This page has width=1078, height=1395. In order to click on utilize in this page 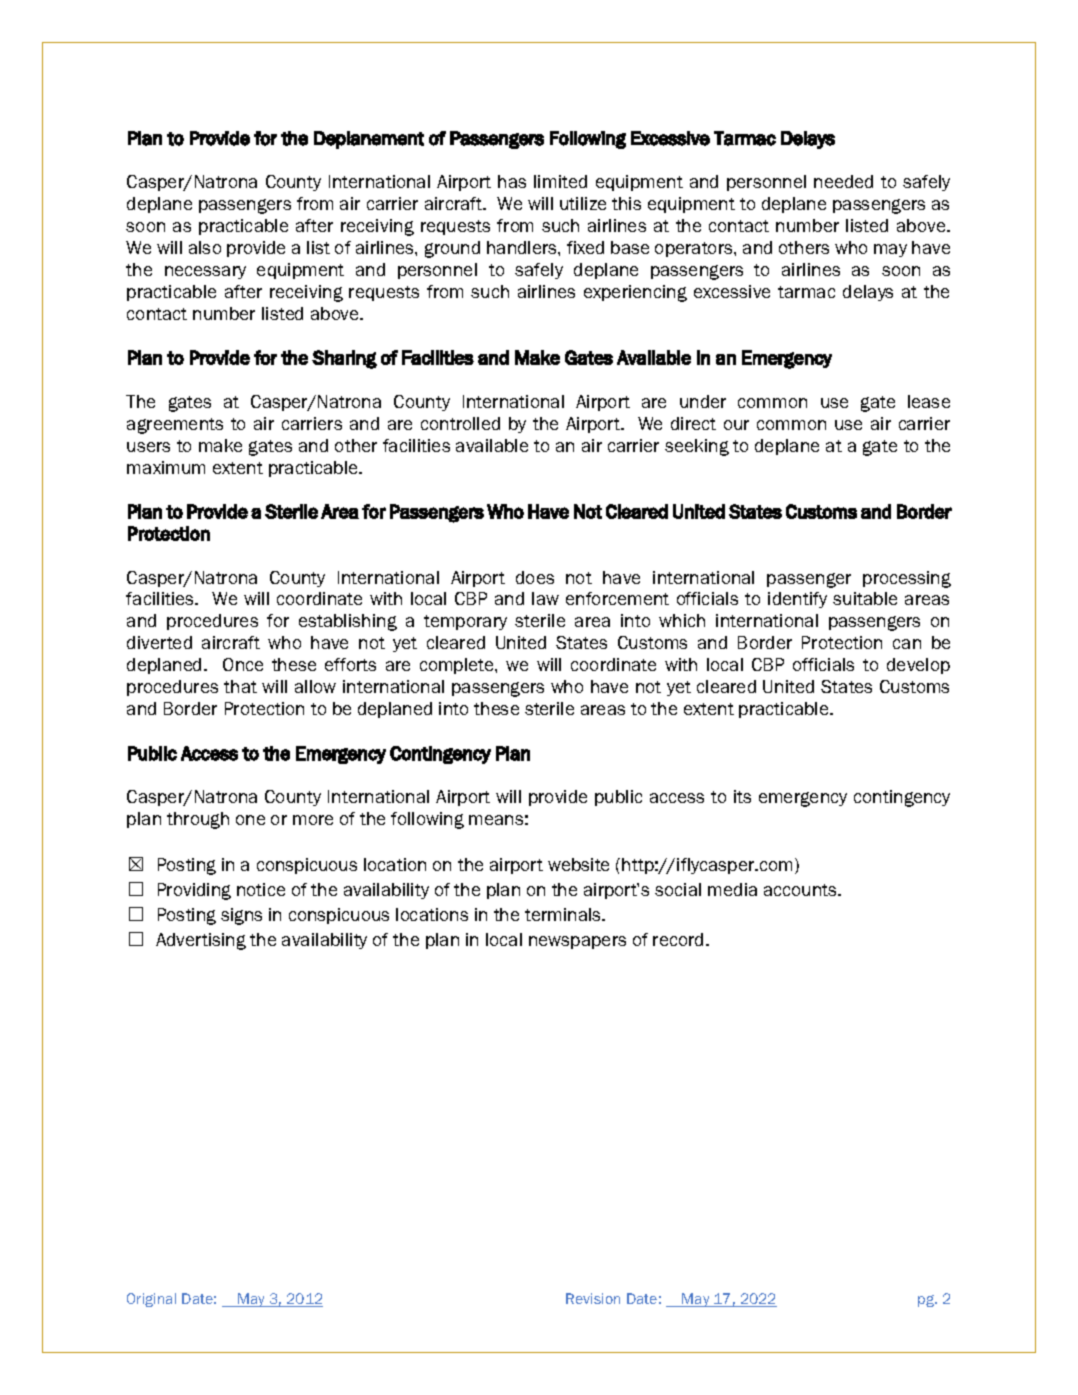, I will do `click(583, 203)`.
